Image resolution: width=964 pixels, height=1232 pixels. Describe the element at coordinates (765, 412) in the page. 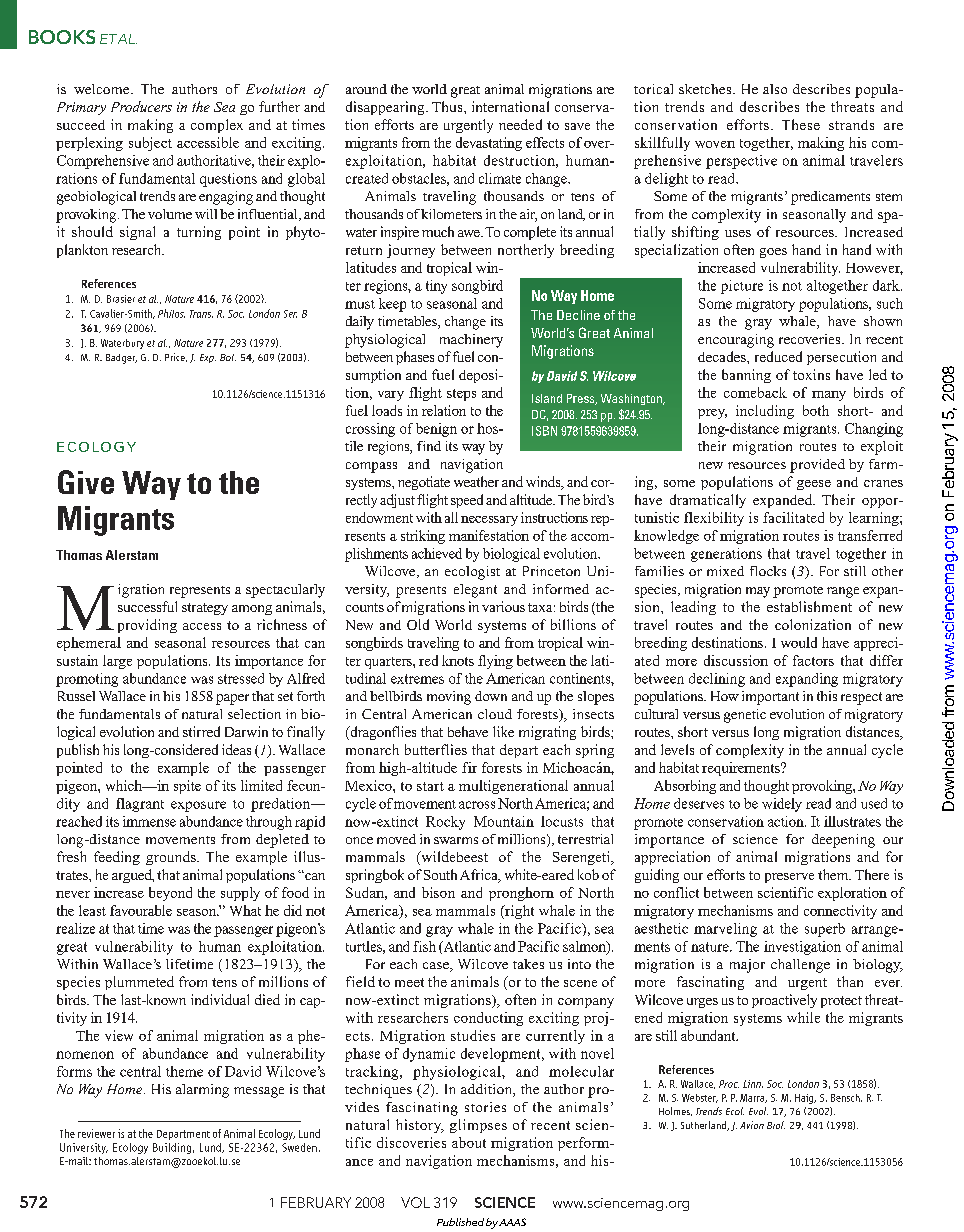

I see `including` at that location.
